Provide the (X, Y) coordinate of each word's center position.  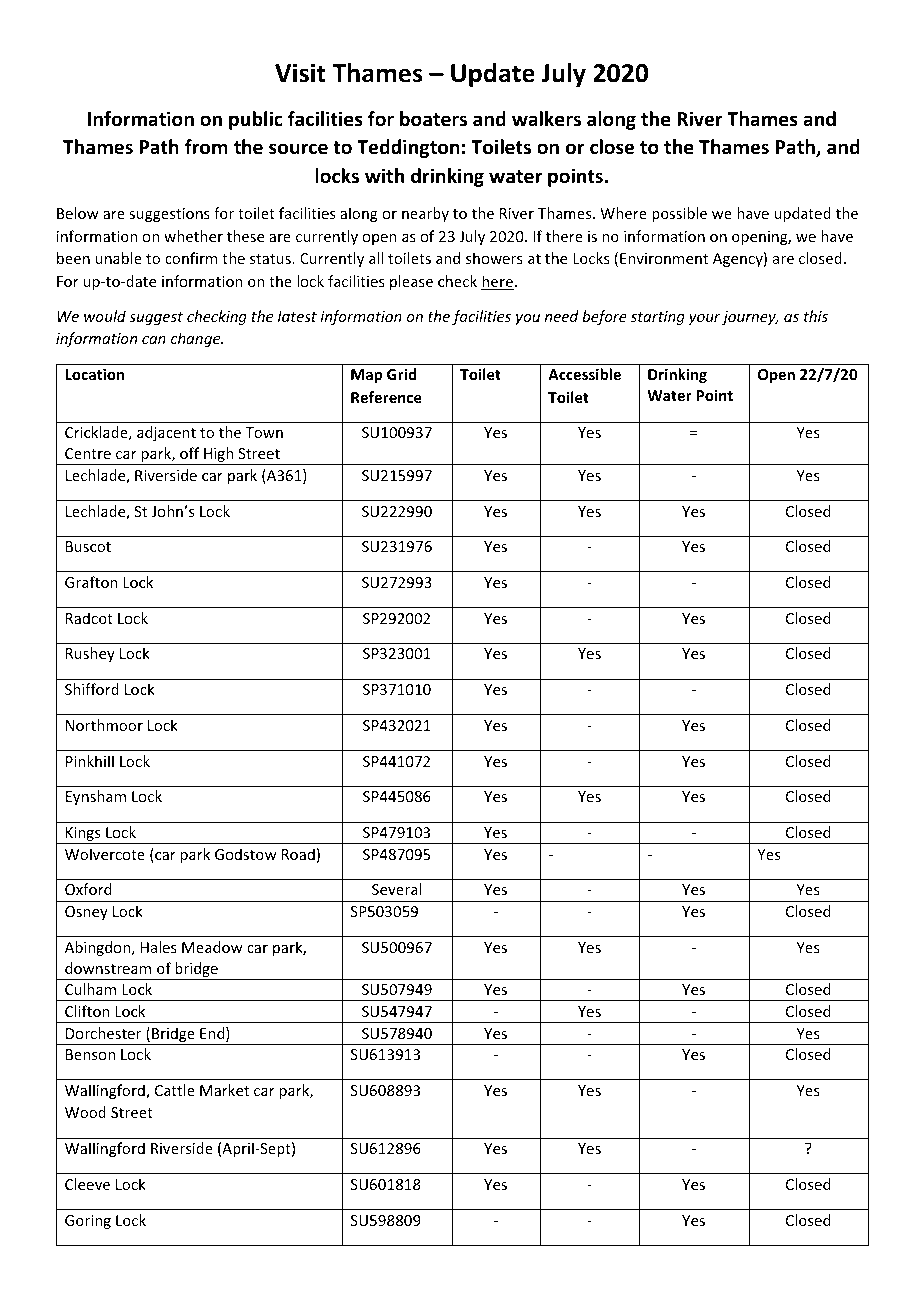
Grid (401, 374)
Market (224, 1090)
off (189, 453)
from (206, 147)
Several (396, 889)
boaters (433, 119)
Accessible (584, 374)
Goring (88, 1222)
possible (679, 214)
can (154, 340)
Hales (158, 947)
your (704, 319)
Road (298, 854)
